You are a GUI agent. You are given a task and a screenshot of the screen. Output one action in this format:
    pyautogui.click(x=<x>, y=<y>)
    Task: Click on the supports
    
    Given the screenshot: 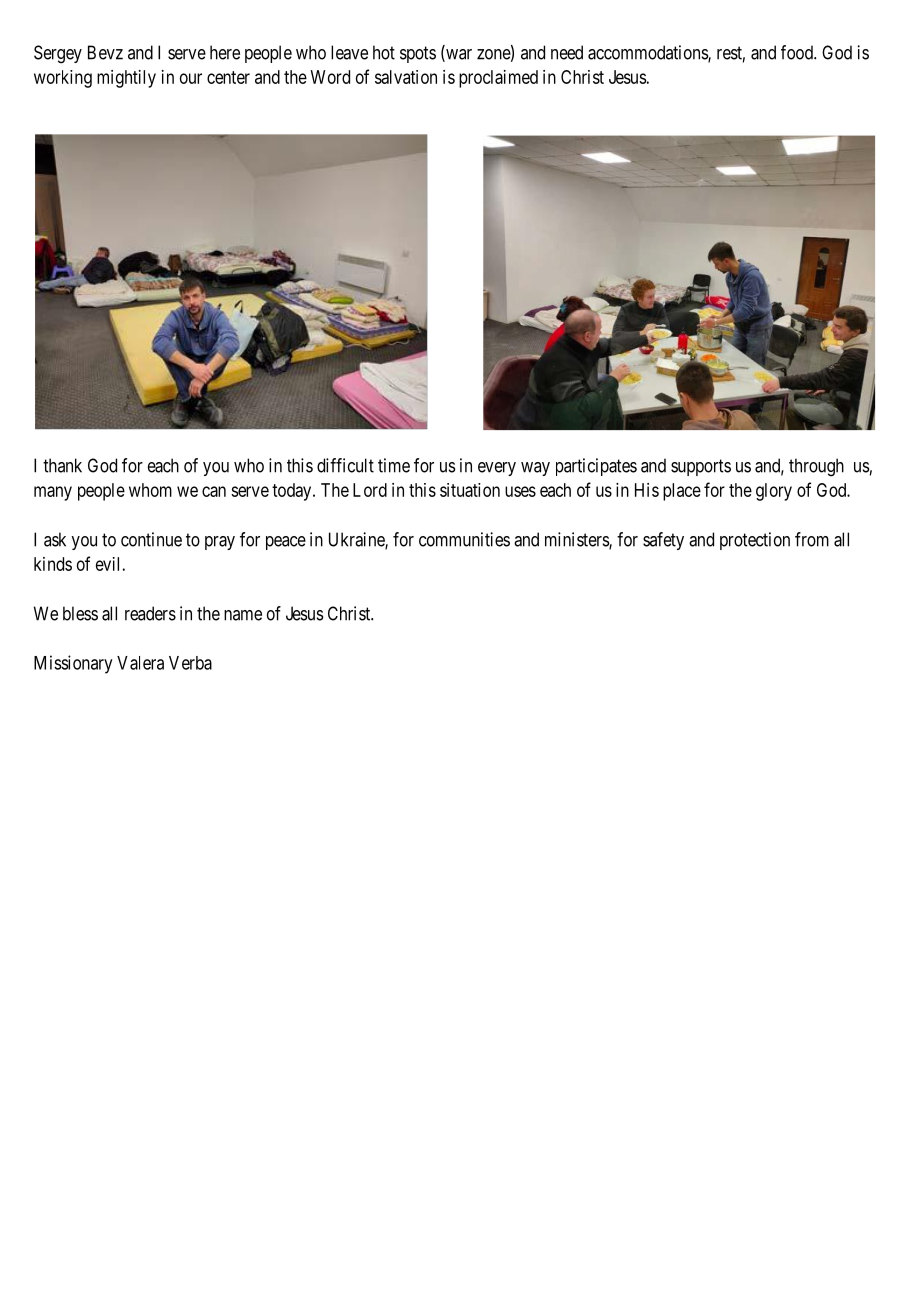 What is the action you would take?
    pyautogui.click(x=701, y=467)
